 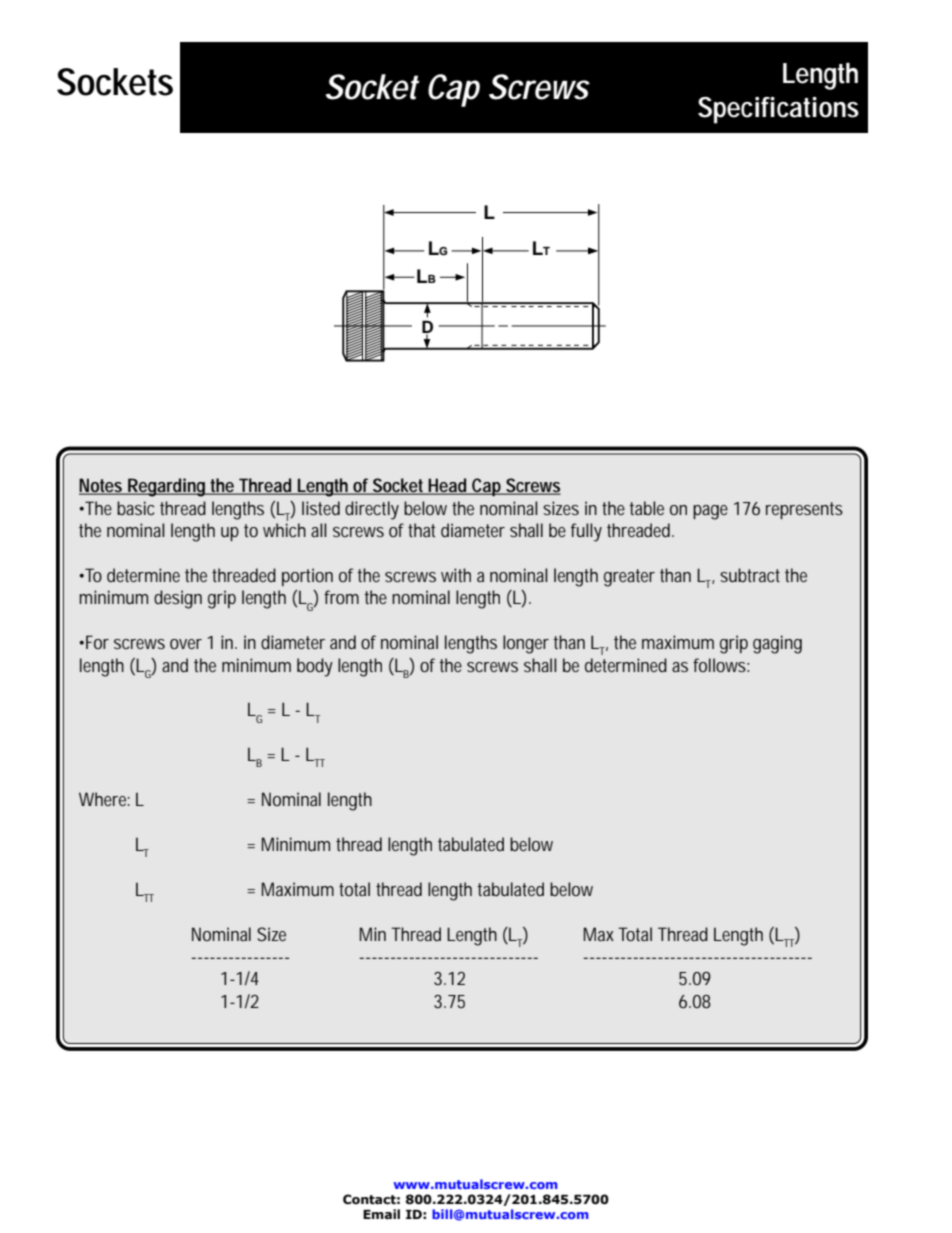 I want to click on that, so click(x=422, y=530).
